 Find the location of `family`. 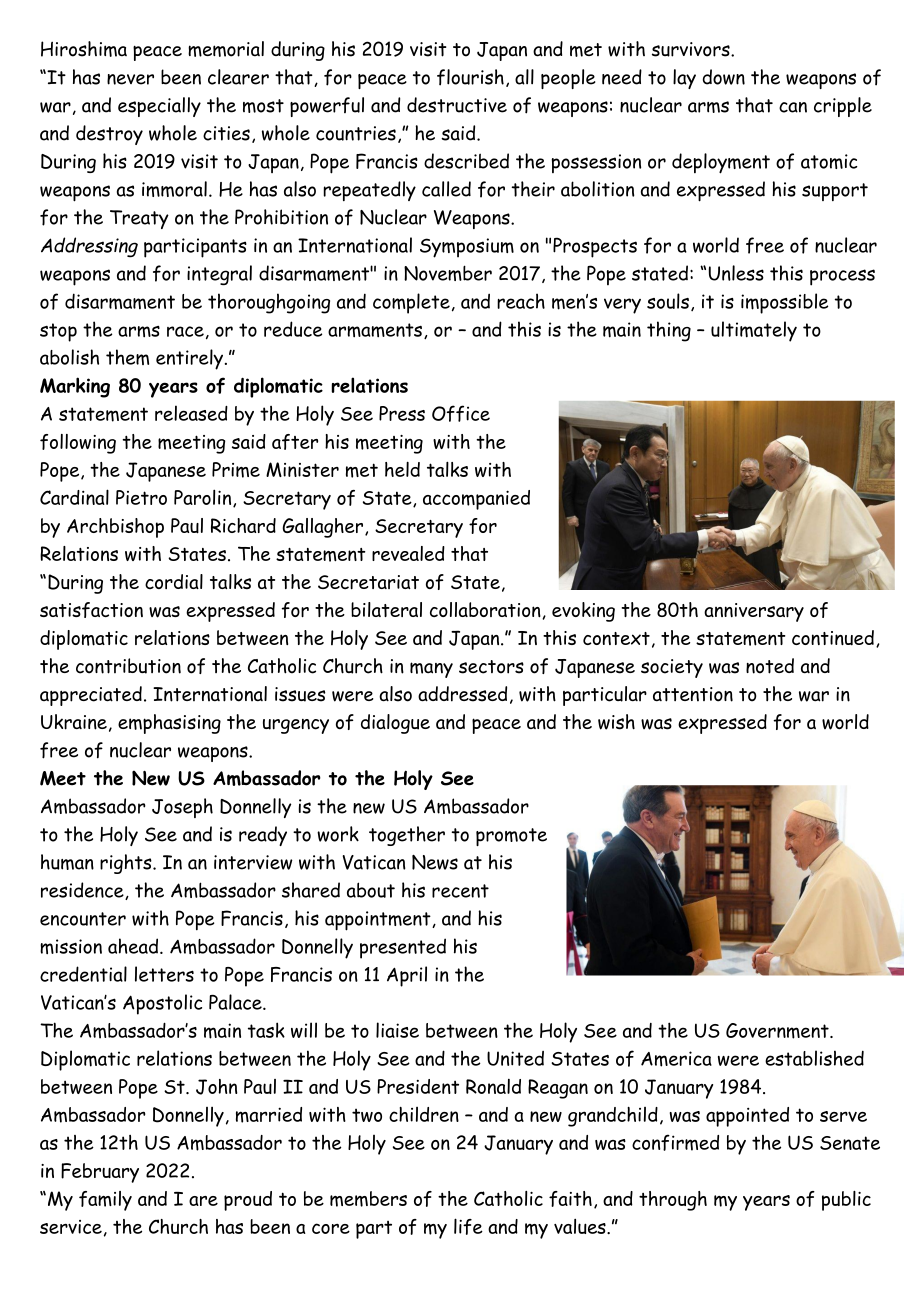

family is located at coordinates (105, 1201).
